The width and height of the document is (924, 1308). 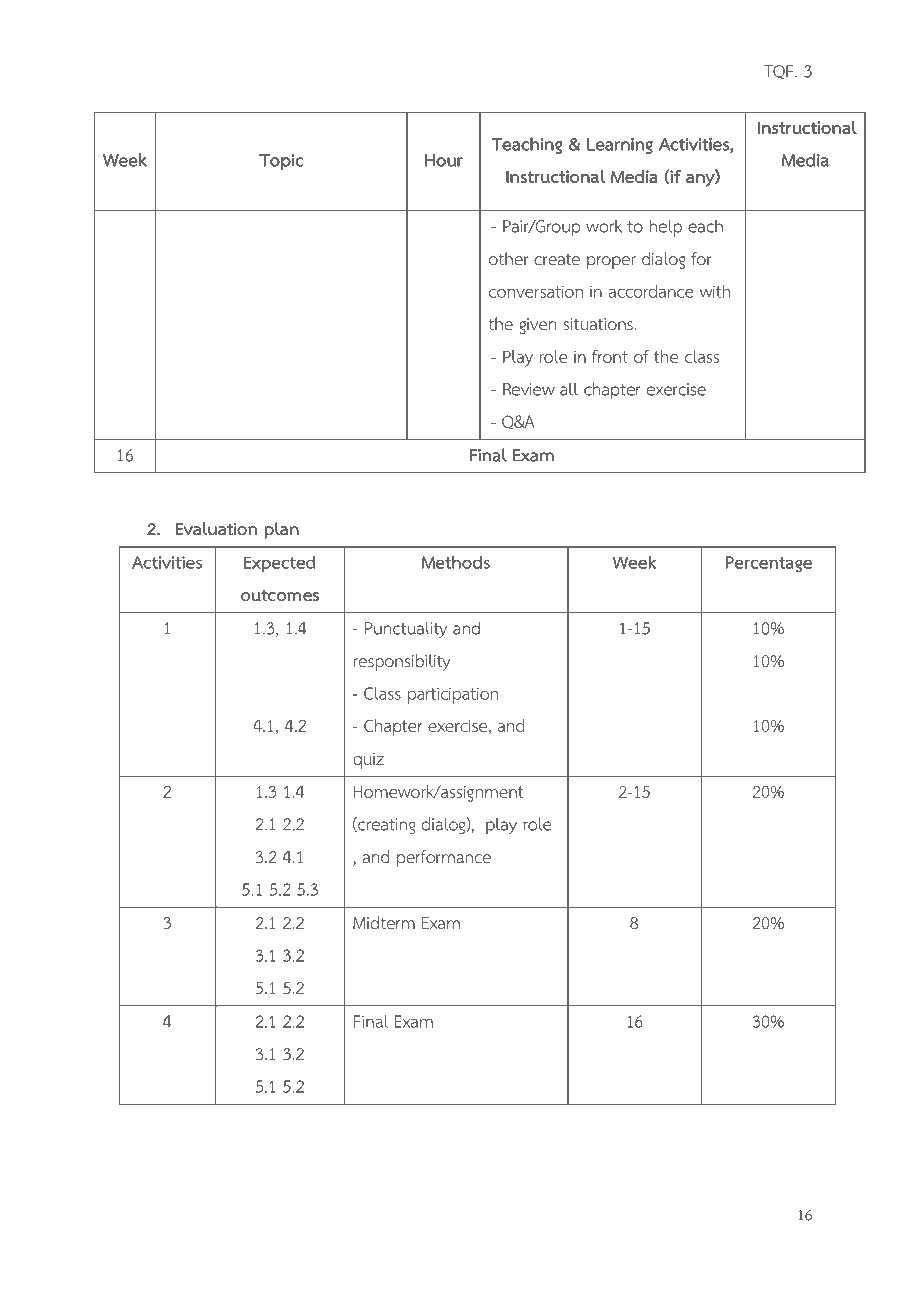 I want to click on performance, so click(x=444, y=858).
